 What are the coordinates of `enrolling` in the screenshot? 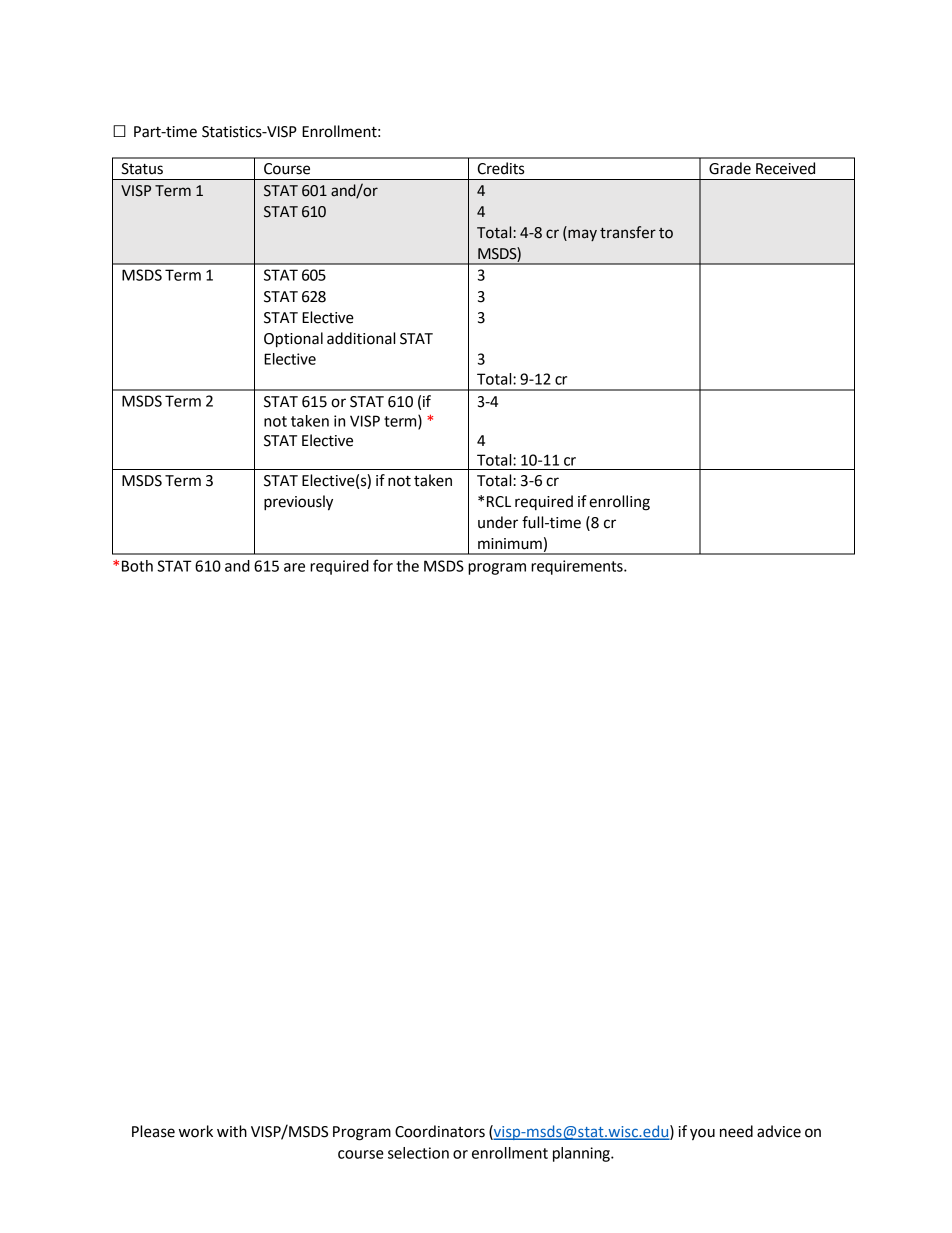 It's located at (619, 503).
